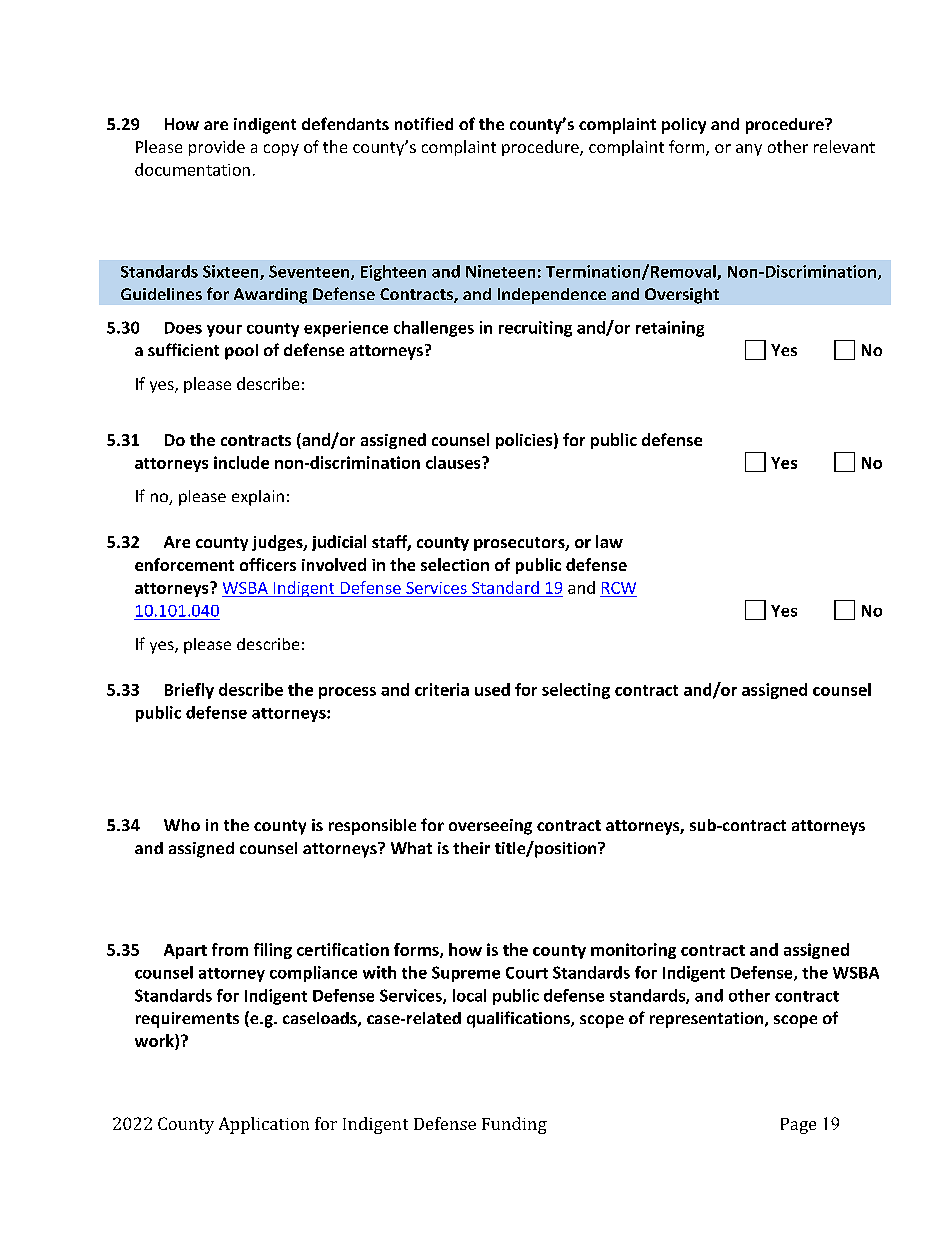 This screenshot has width=952, height=1233. What do you see at coordinates (224, 331) in the screenshot?
I see `your` at bounding box center [224, 331].
